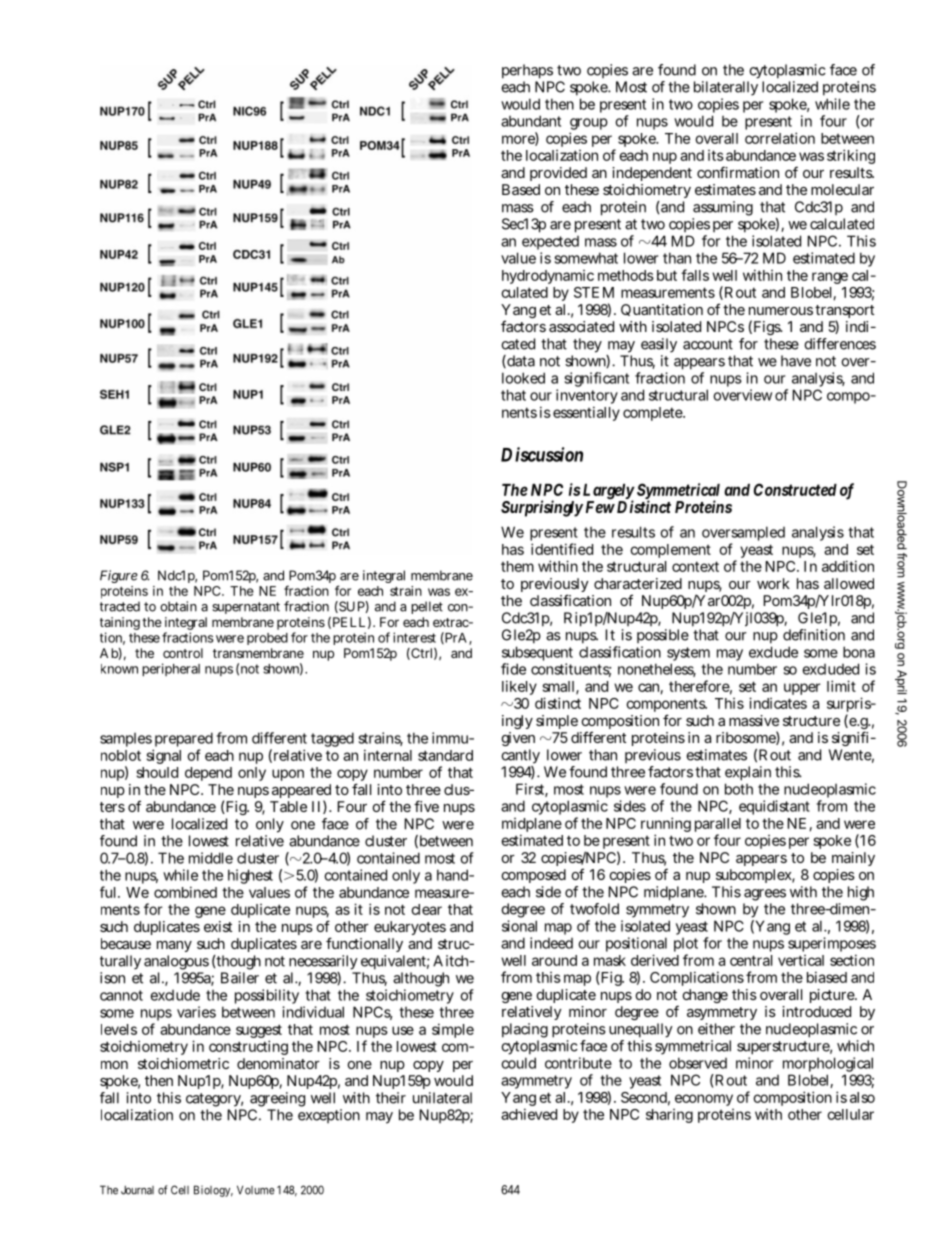 The height and width of the screenshot is (1233, 952). What do you see at coordinates (726, 90) in the screenshot?
I see `bilaterally` at bounding box center [726, 90].
